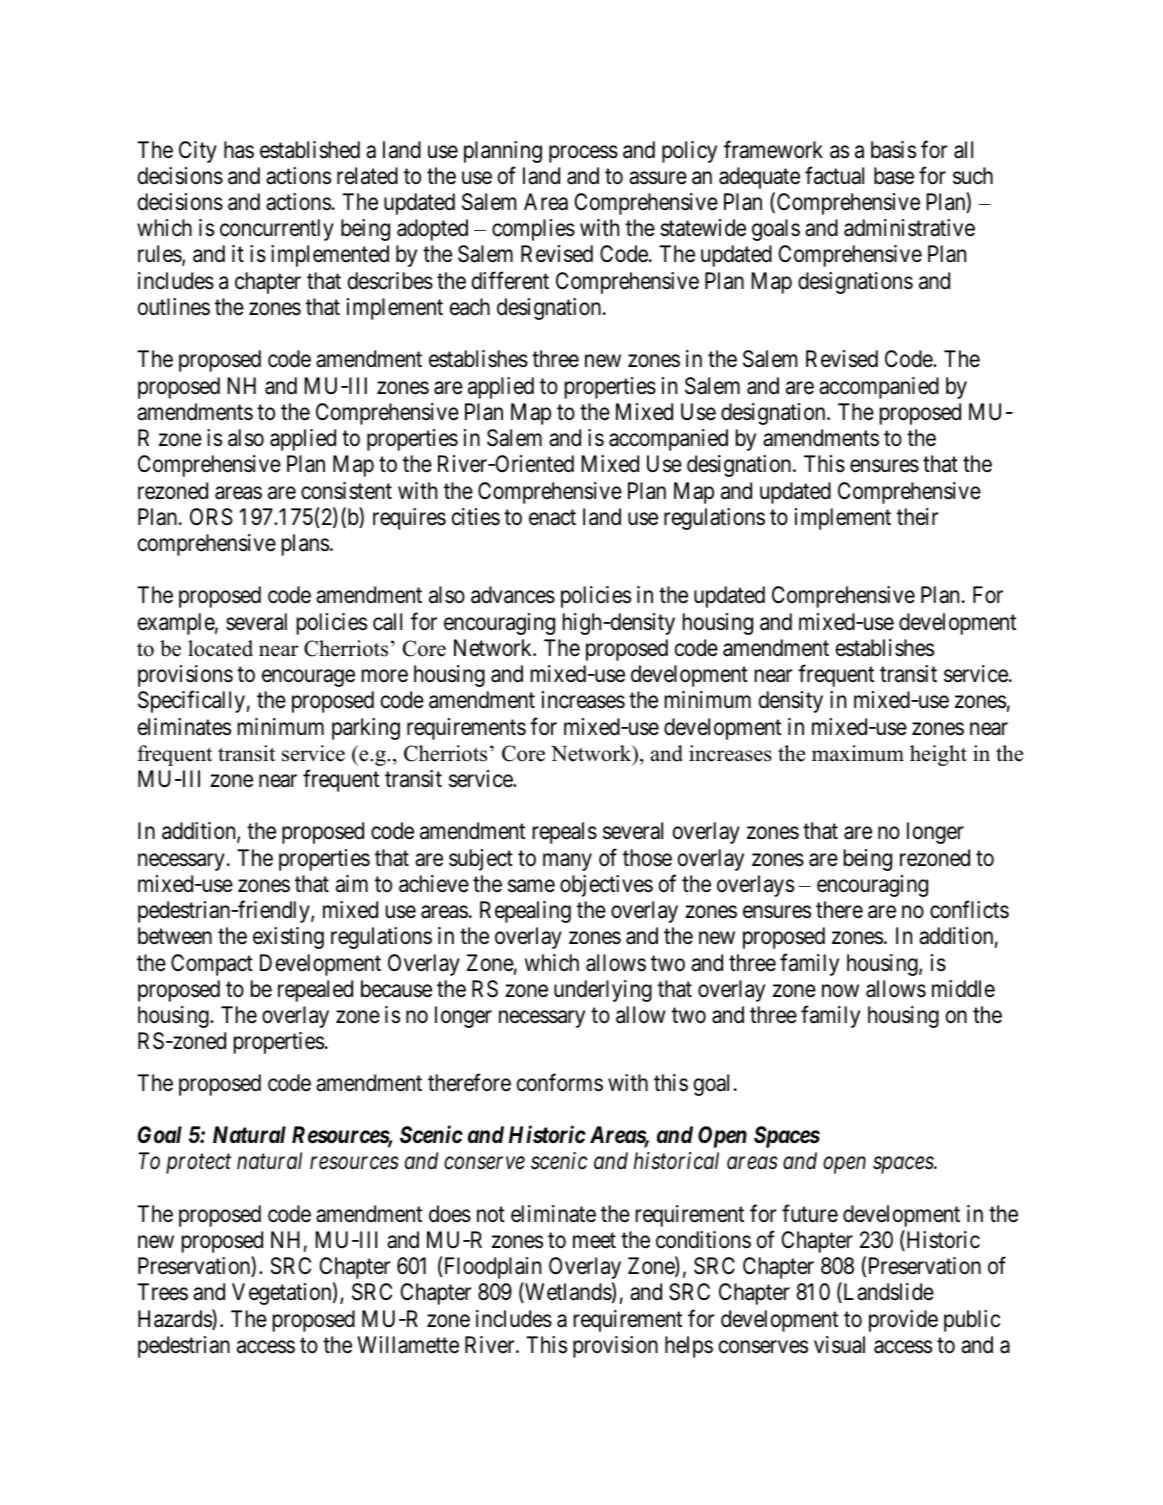  Describe the element at coordinates (239, 150) in the screenshot. I see `has` at that location.
